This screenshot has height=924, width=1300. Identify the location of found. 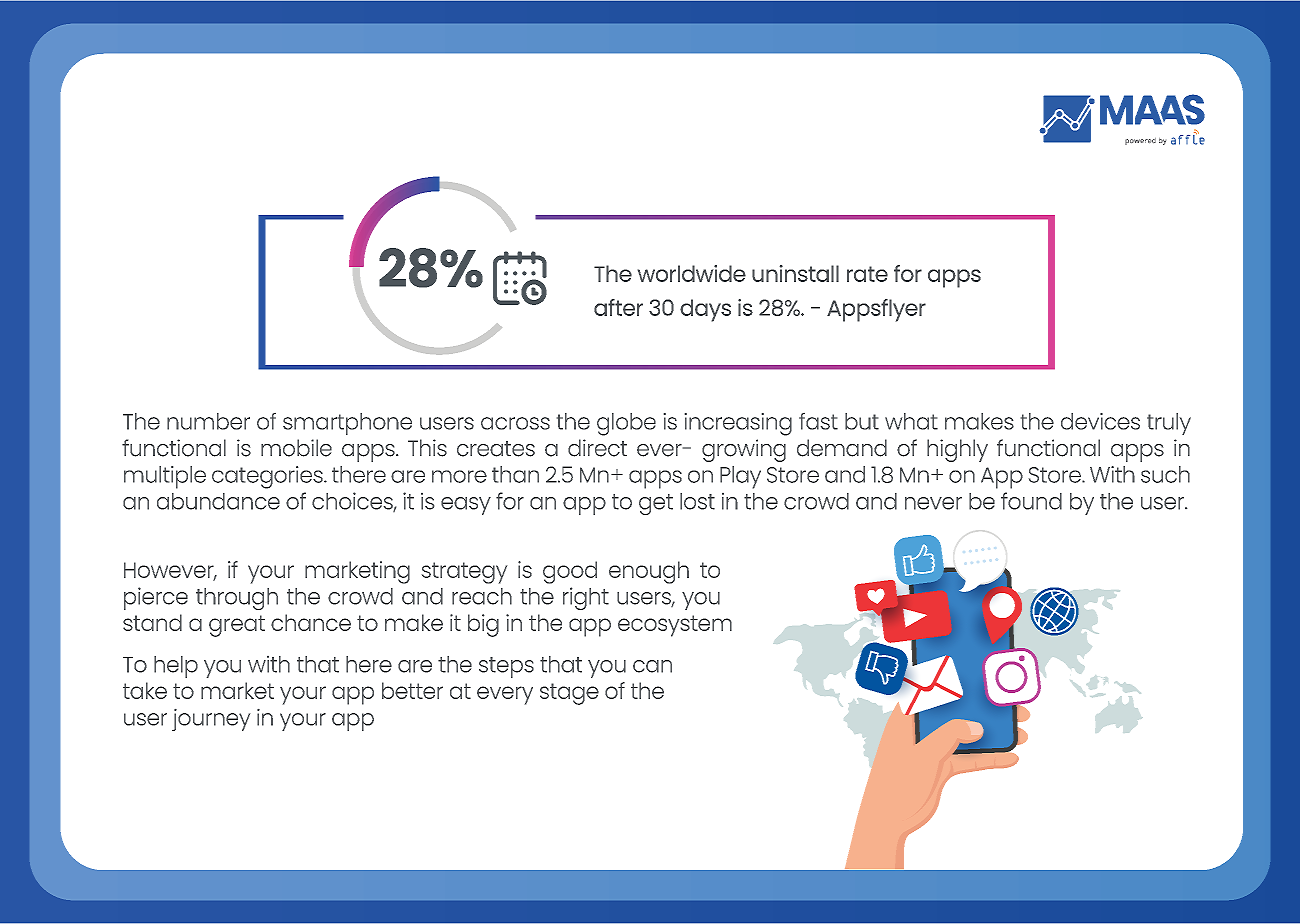
(1031, 501).
